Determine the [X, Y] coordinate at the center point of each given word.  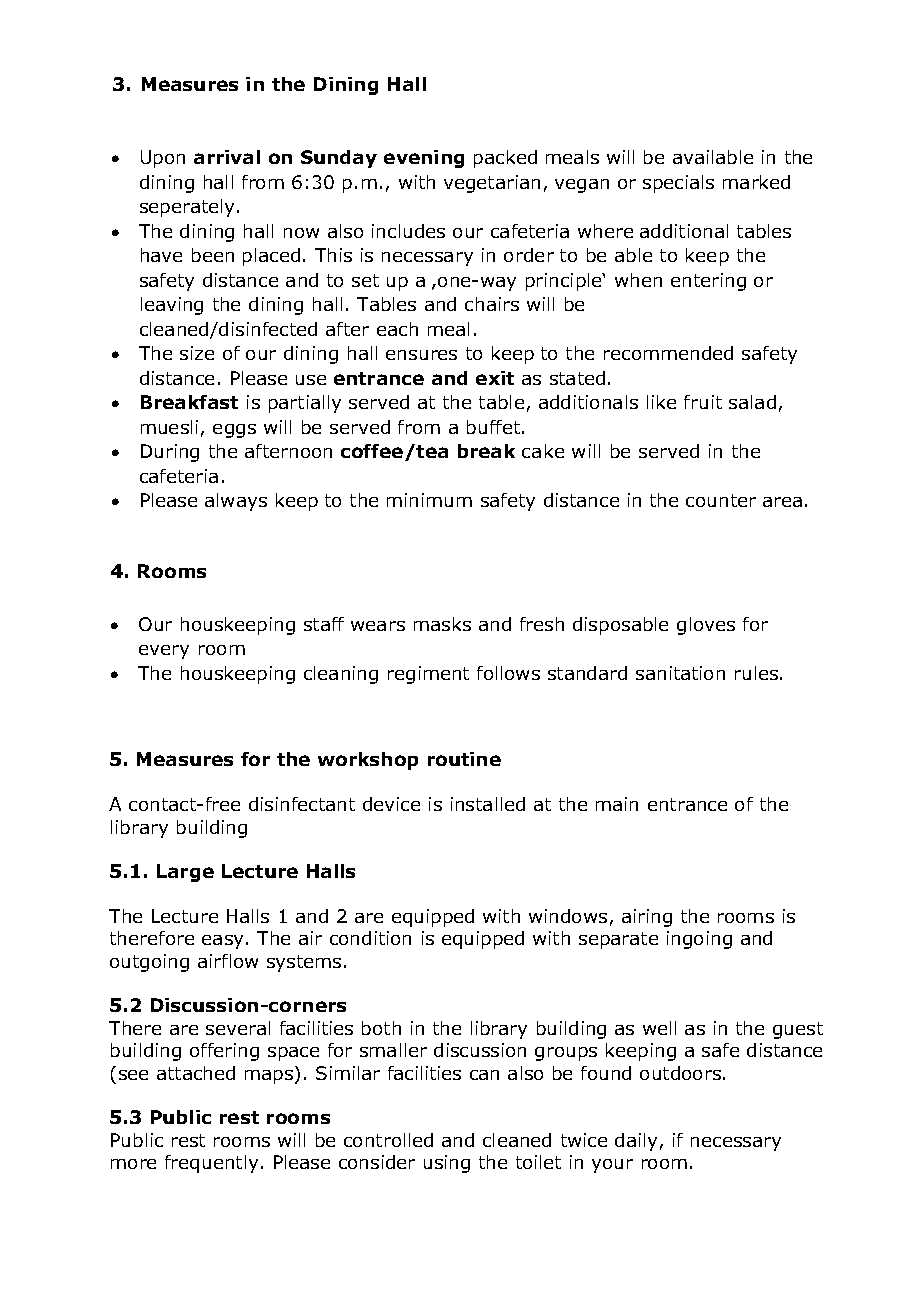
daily [636, 1142]
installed [488, 804]
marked [756, 182]
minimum [429, 500]
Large [185, 873]
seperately [189, 208]
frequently [211, 1164]
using [447, 1164]
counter [721, 500]
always [236, 502]
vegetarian [492, 184]
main [617, 804]
